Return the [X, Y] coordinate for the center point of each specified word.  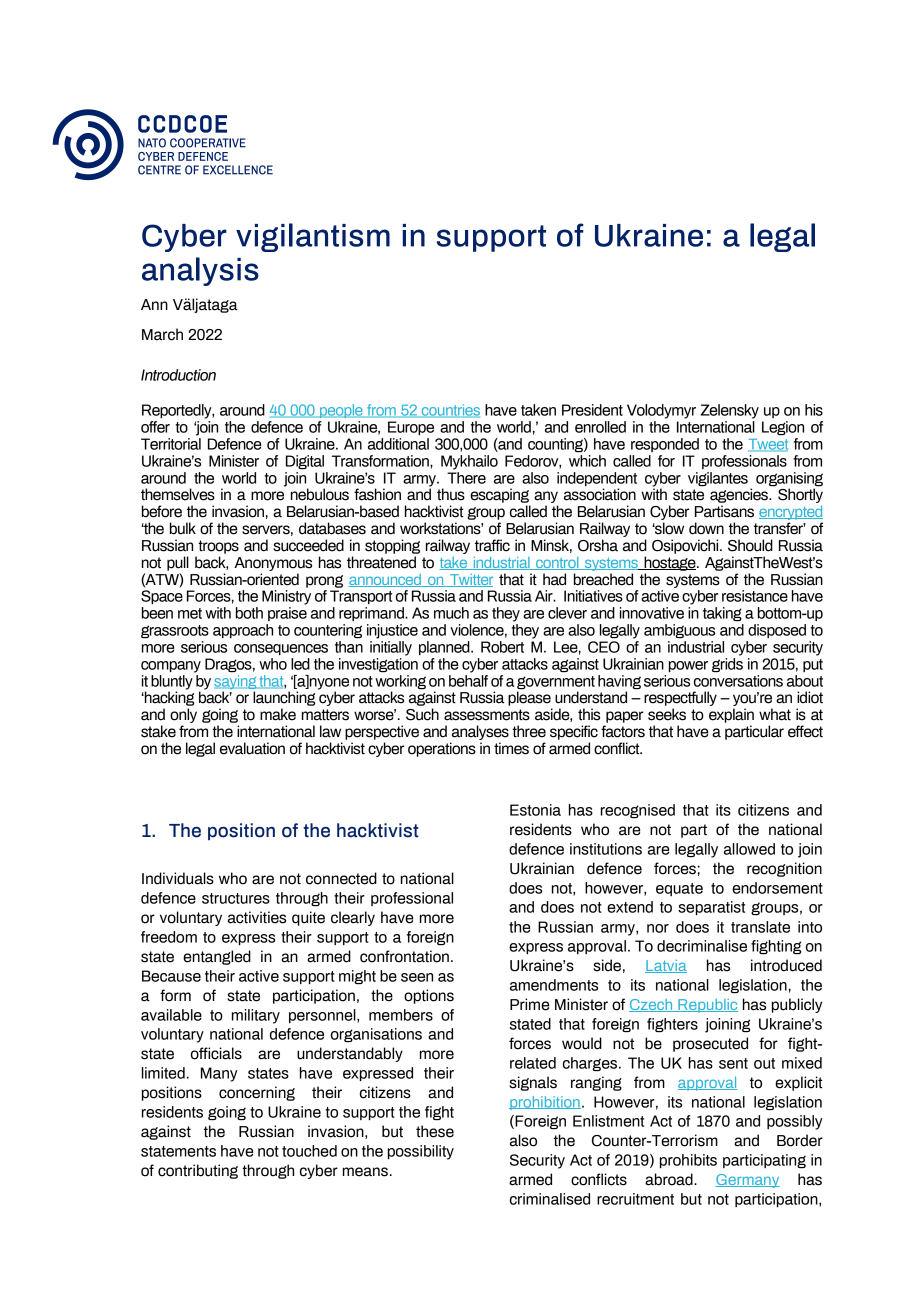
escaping [499, 495]
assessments [487, 715]
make [278, 714]
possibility [421, 1152]
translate [760, 927]
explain [731, 715]
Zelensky [730, 411]
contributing [198, 1171]
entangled [217, 957]
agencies [740, 495]
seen [417, 977]
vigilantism [313, 237]
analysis [200, 271]
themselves [178, 494]
